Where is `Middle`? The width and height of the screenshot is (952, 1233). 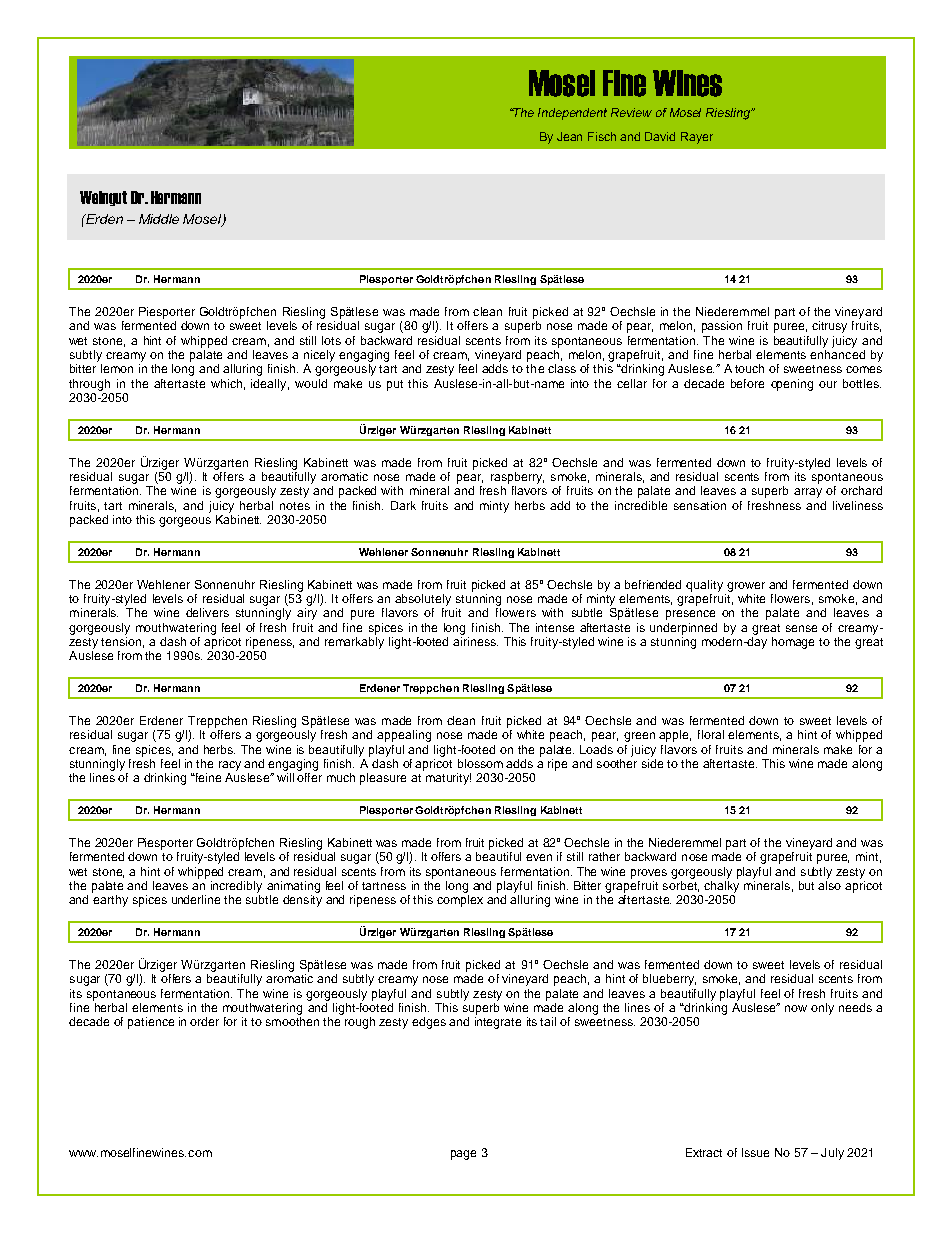
Middle is located at coordinates (159, 219).
